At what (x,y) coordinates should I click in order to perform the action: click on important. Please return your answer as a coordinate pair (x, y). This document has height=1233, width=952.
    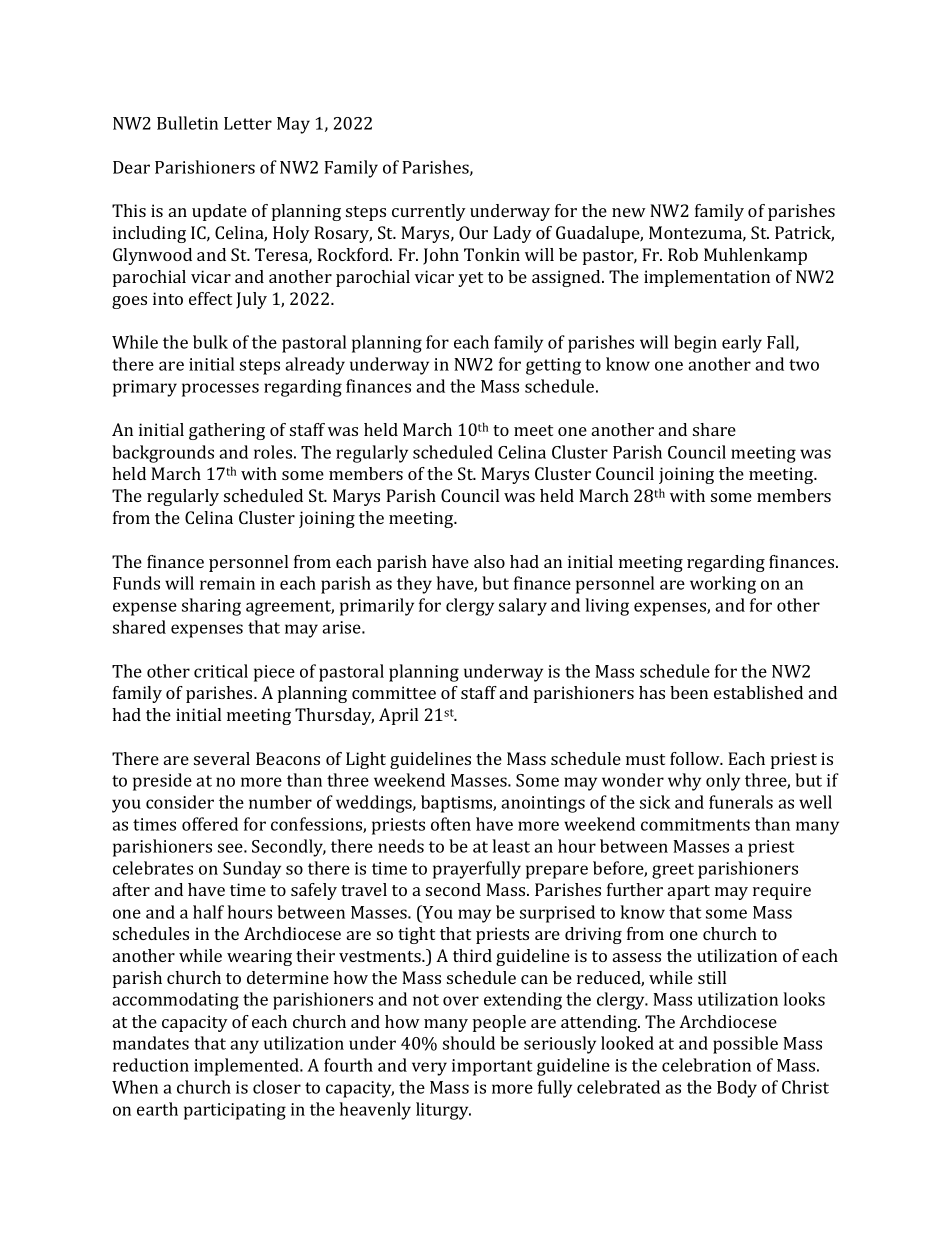
    Looking at the image, I should click on (492, 1067).
